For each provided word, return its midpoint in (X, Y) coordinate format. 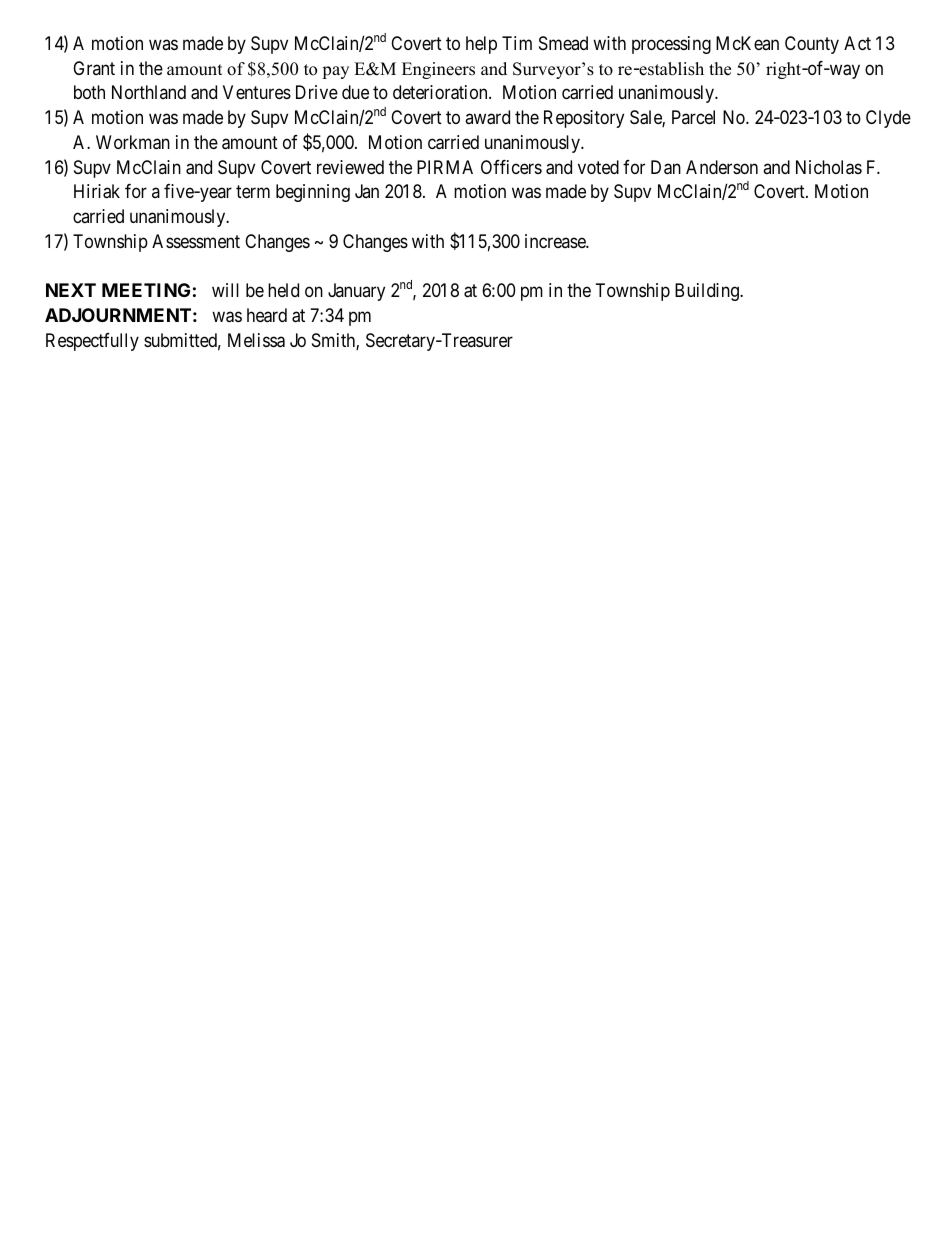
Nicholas (829, 167)
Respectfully (92, 342)
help (481, 45)
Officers (511, 167)
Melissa (256, 340)
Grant (94, 68)
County (812, 45)
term (253, 192)
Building (708, 292)
